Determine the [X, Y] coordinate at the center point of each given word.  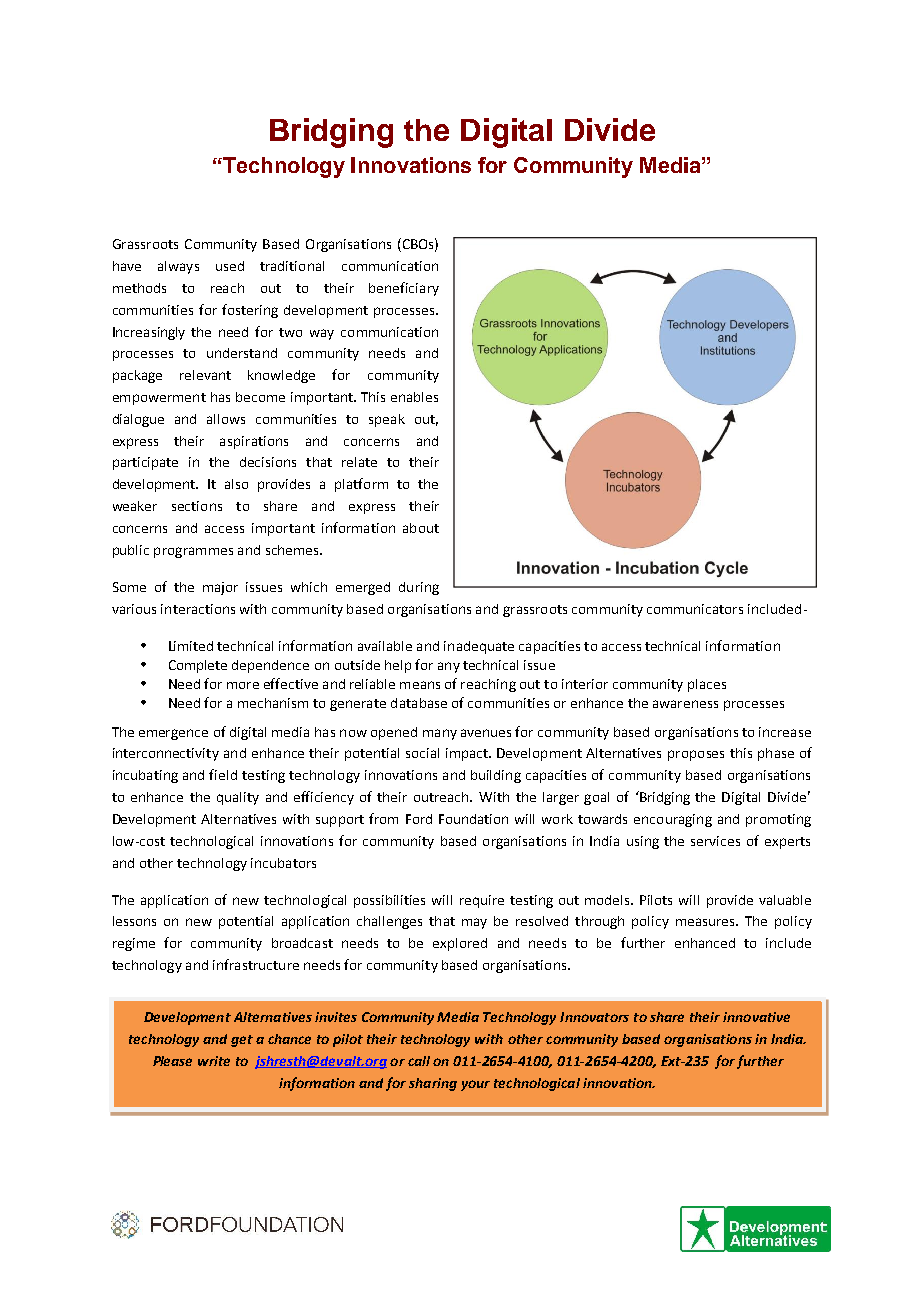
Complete [198, 666]
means [420, 685]
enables [414, 397]
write [214, 1061]
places [707, 685]
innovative [756, 1017]
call [419, 1061]
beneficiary [404, 289]
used [230, 266]
